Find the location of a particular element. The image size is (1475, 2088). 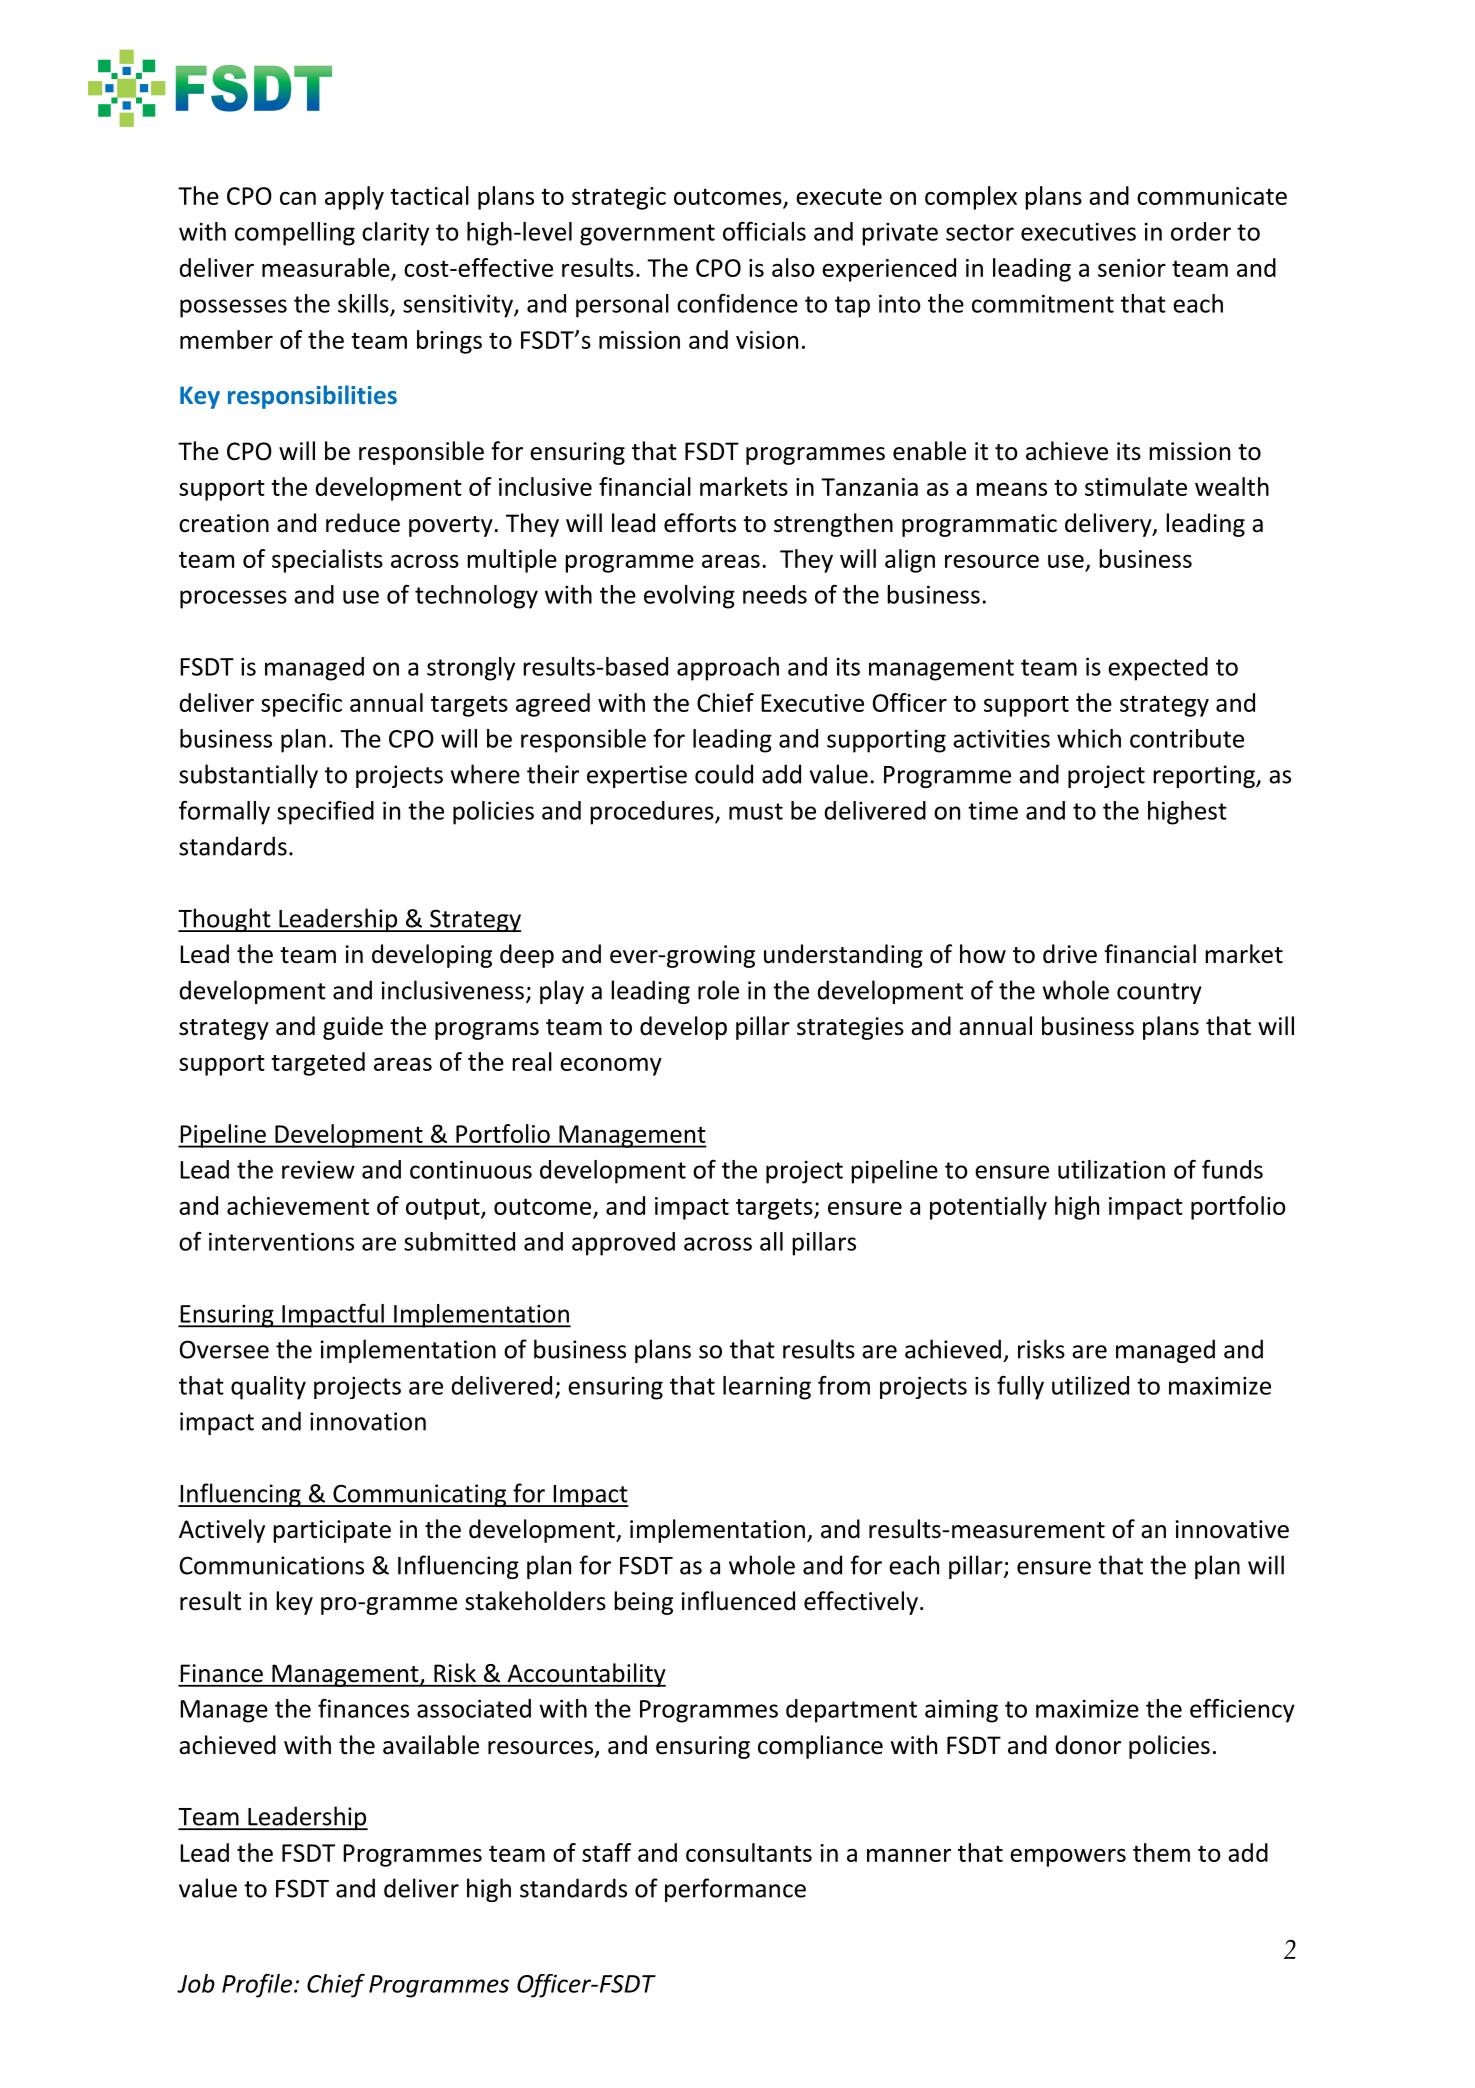

senior is located at coordinates (1132, 268).
